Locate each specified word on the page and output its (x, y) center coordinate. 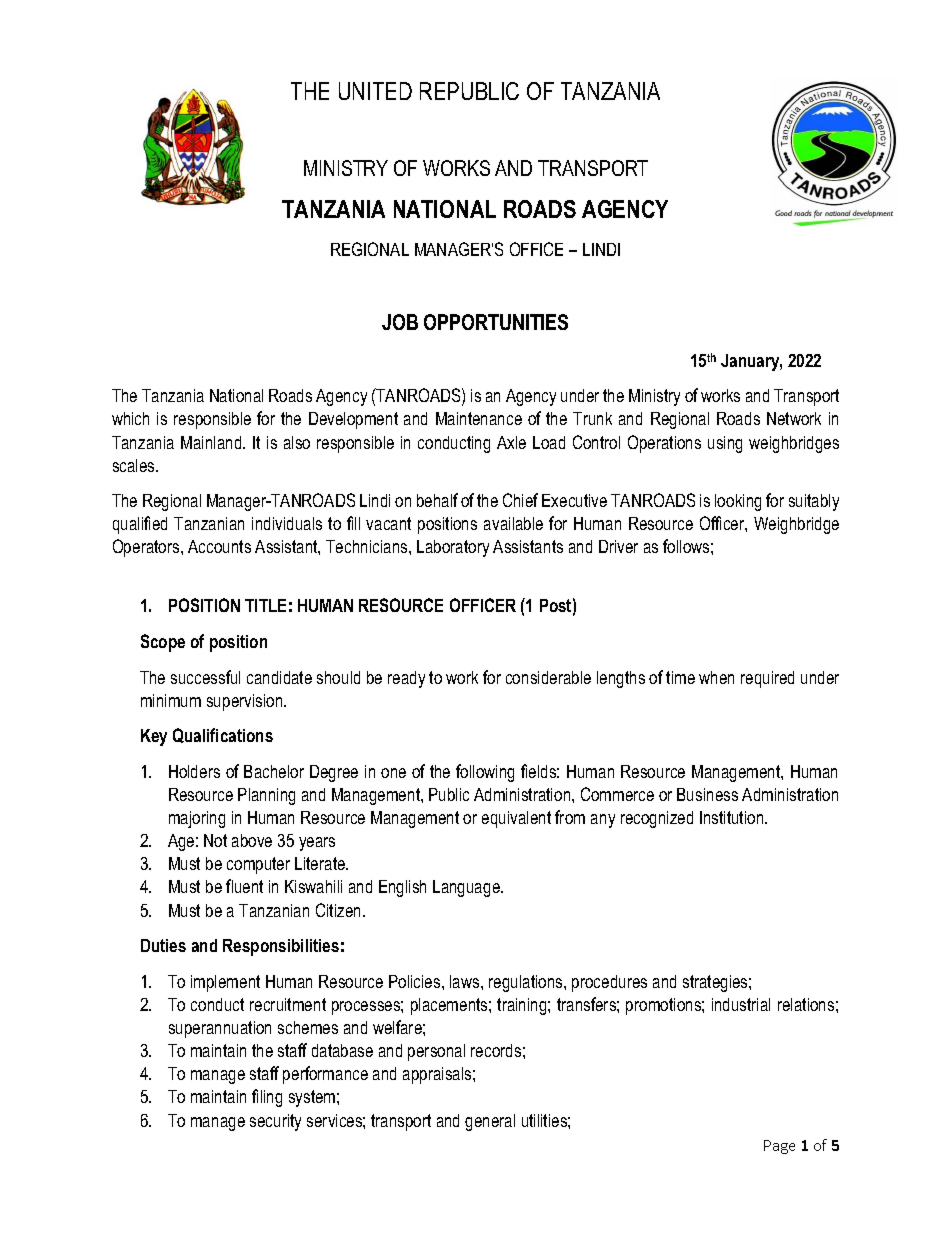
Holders (194, 771)
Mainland (212, 442)
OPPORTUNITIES (496, 322)
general (490, 1122)
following (485, 773)
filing (267, 1098)
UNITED (375, 91)
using (725, 444)
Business (707, 794)
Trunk (592, 418)
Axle (511, 442)
